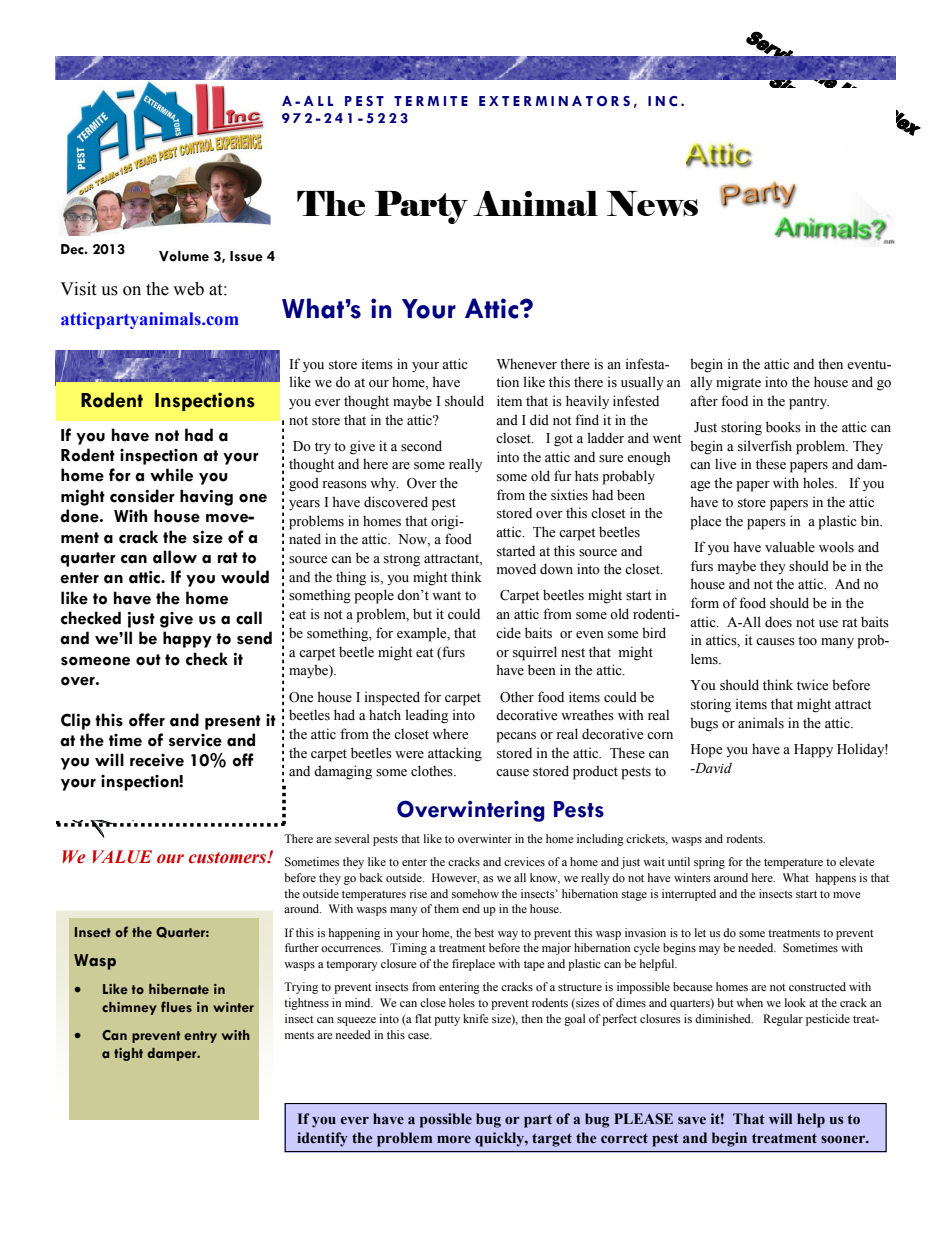 The height and width of the screenshot is (1233, 952). Describe the element at coordinates (812, 685) in the screenshot. I see `twice` at that location.
